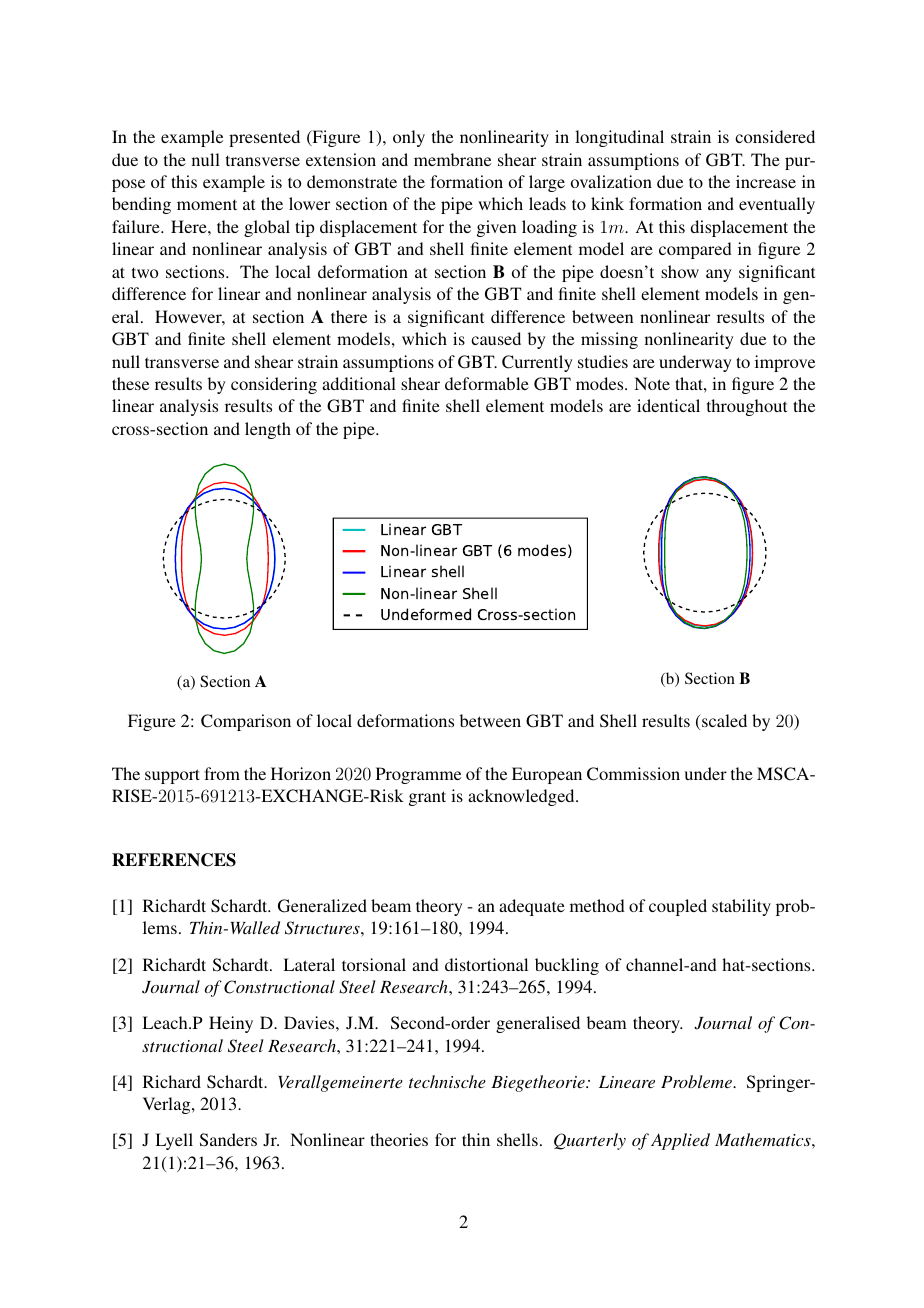 This screenshot has width=924, height=1308. What do you see at coordinates (207, 204) in the screenshot?
I see `moment` at bounding box center [207, 204].
